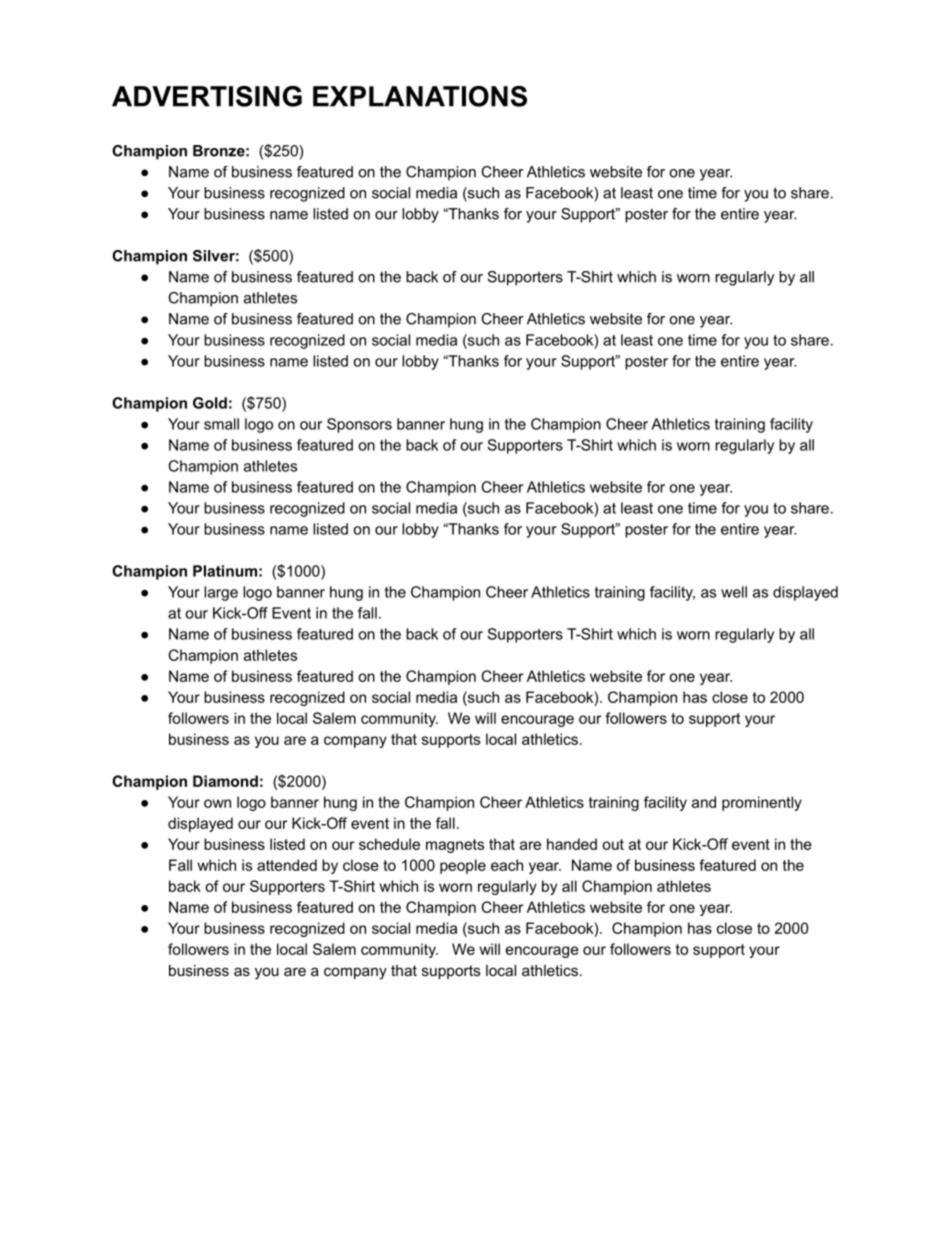 This screenshot has width=952, height=1233. Describe the element at coordinates (463, 866) in the screenshot. I see `people` at that location.
